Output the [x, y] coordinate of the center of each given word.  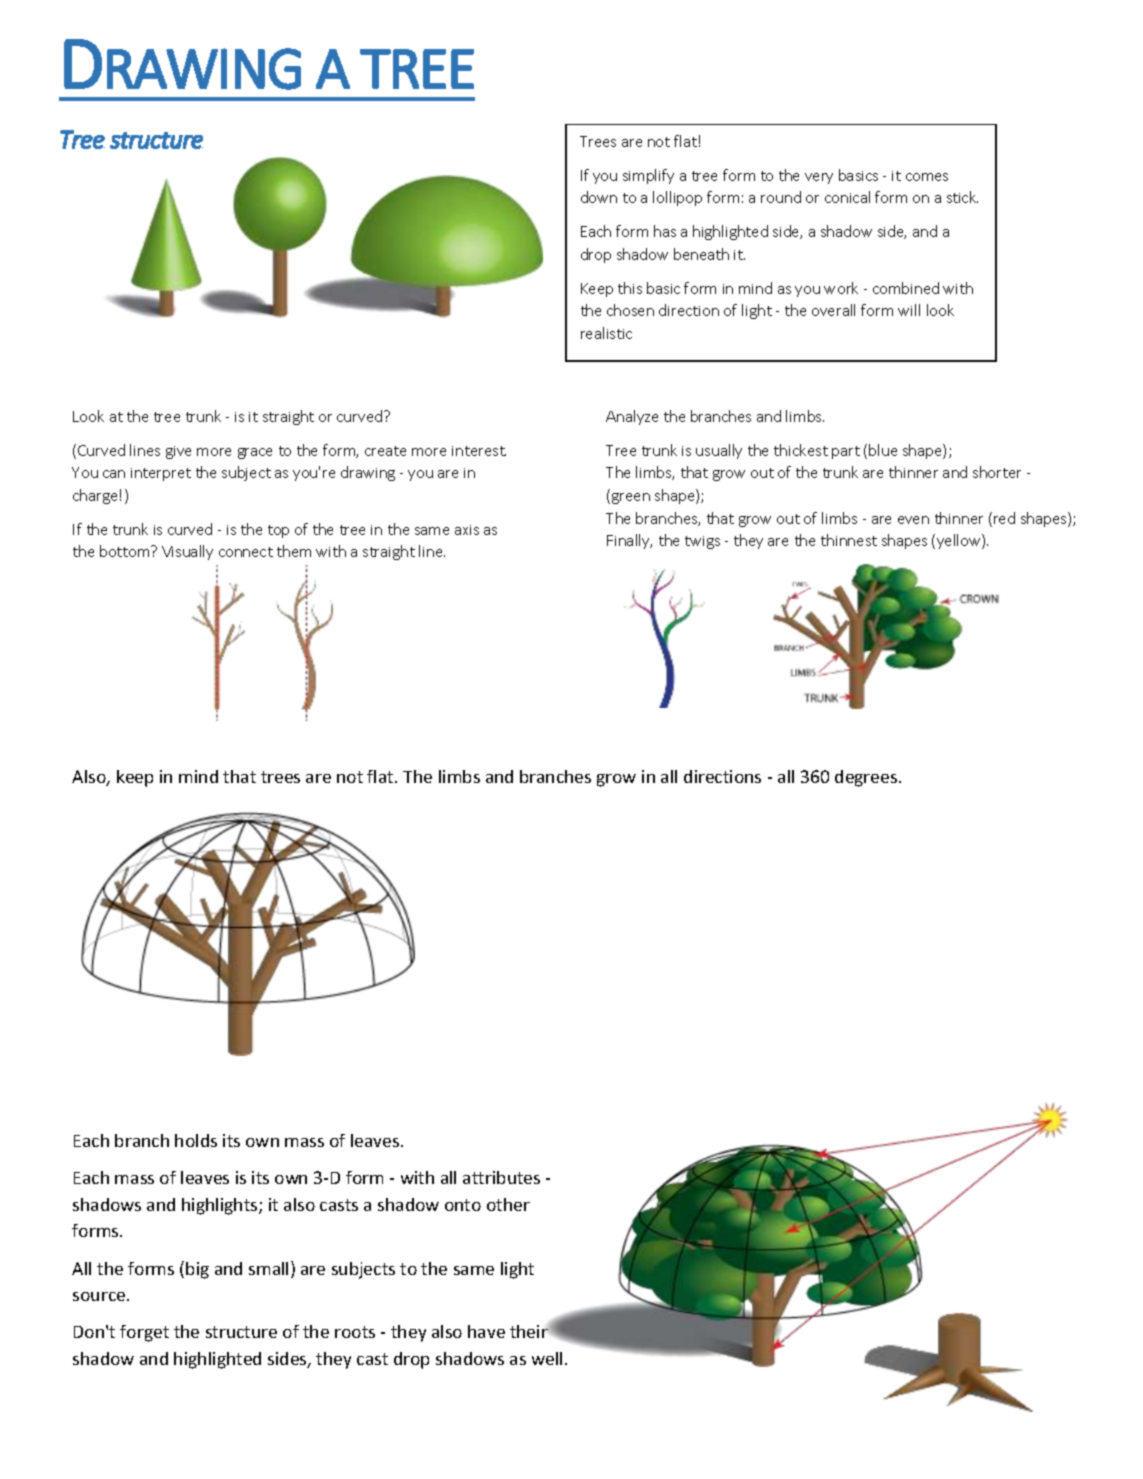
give [178, 452]
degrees [867, 778]
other [508, 1204]
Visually [187, 552]
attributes [501, 1177]
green [631, 498]
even [913, 520]
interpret [161, 474]
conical [847, 197]
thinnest [849, 540]
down [599, 197]
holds [196, 1140]
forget [144, 1333]
